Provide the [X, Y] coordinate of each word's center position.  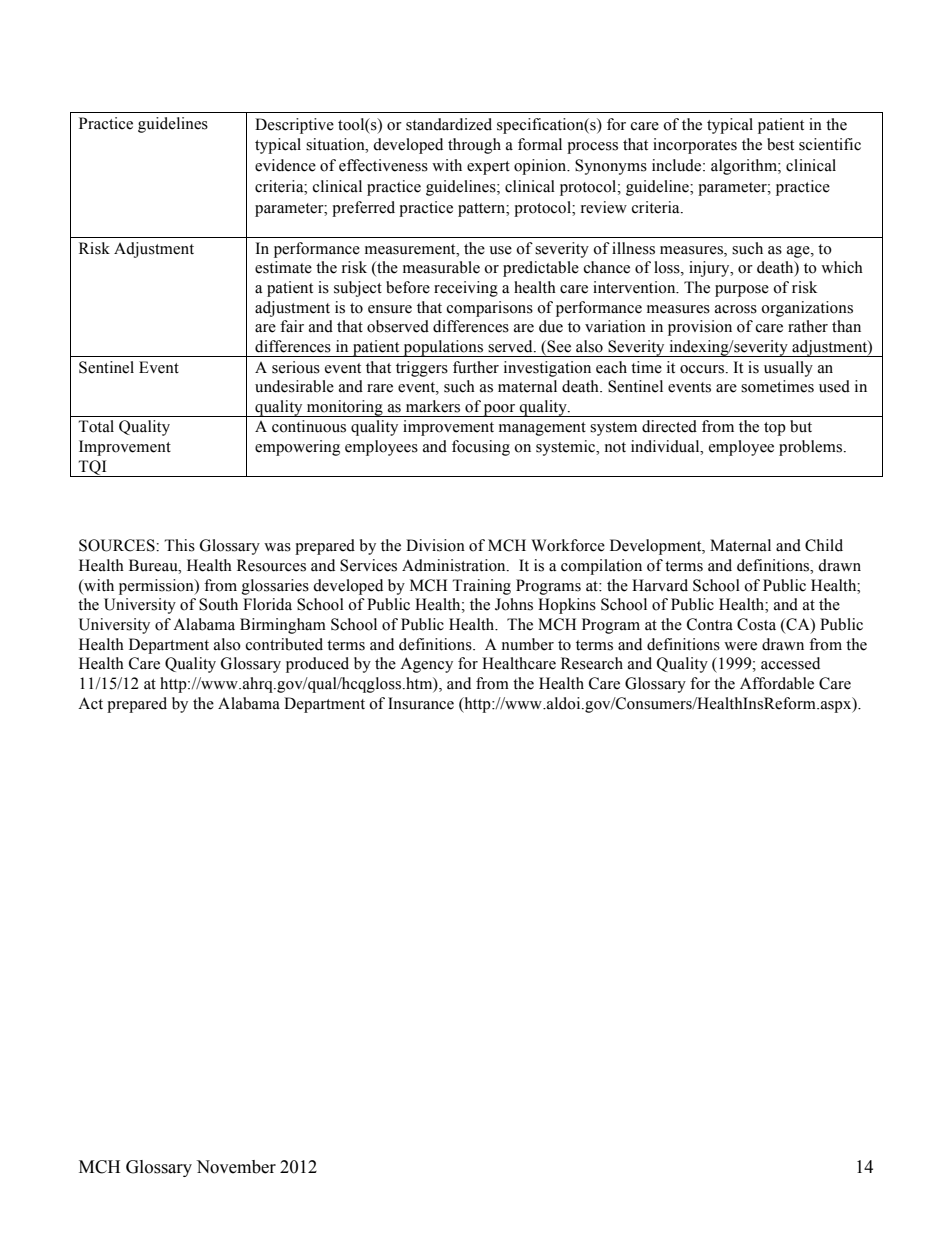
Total [96, 426]
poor [500, 410]
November [236, 1167]
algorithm [745, 167]
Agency [426, 665]
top [775, 429]
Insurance [421, 703]
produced [317, 665]
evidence [285, 165]
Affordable [777, 683]
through [474, 146]
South [218, 604]
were [740, 646]
